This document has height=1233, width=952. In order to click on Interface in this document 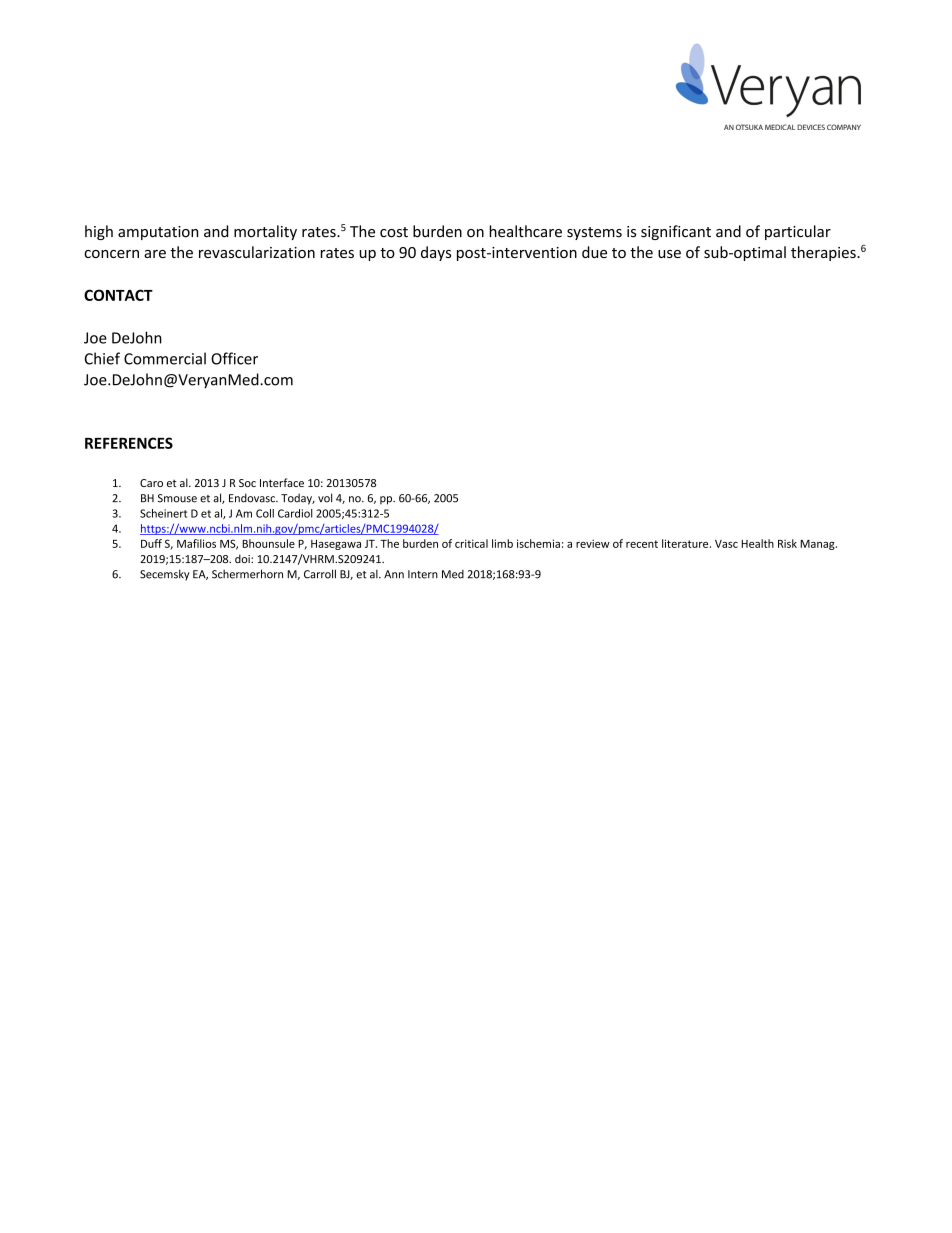, I will do `click(282, 482)`.
